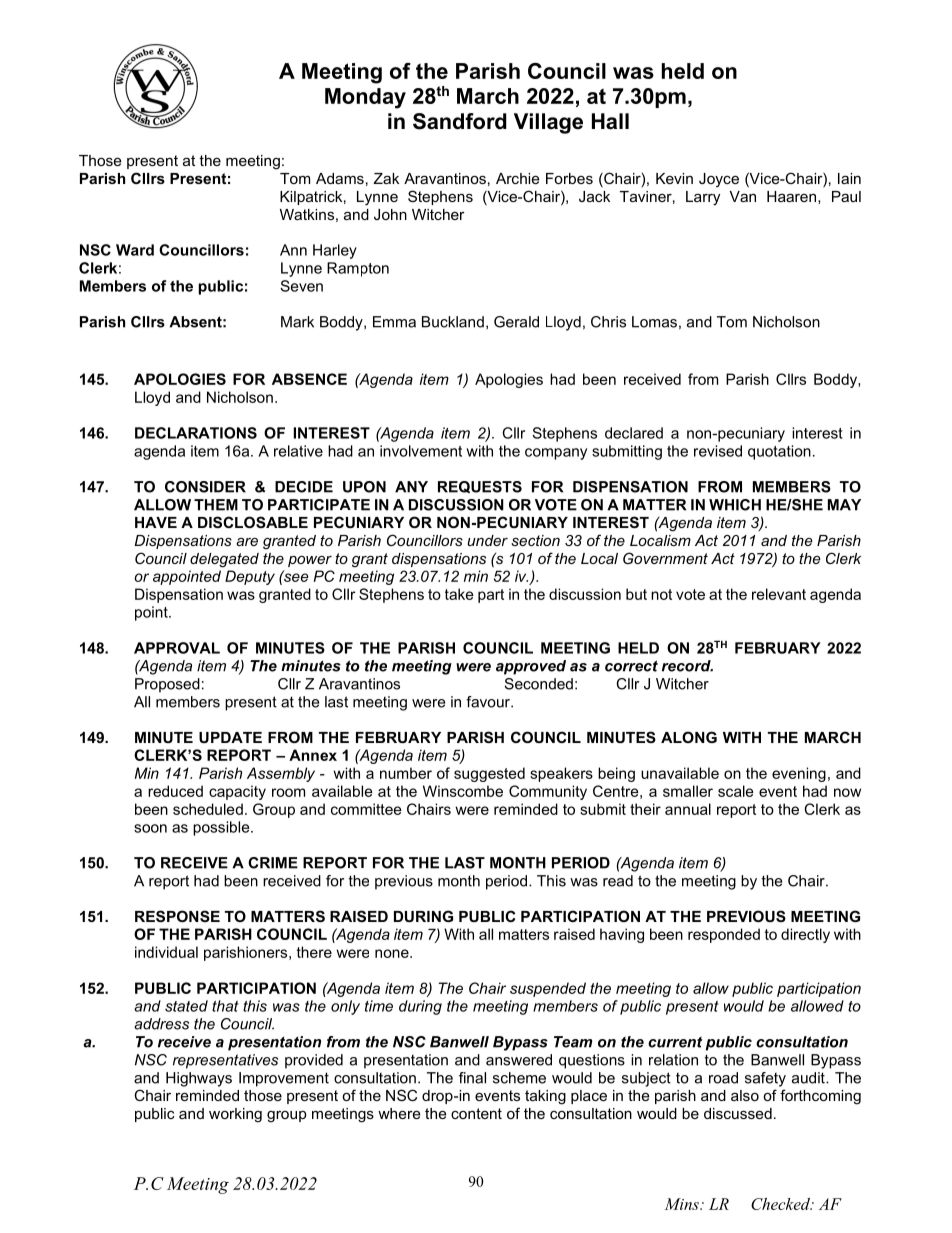  Describe the element at coordinates (205, 487) in the image. I see `CONSIDER` at that location.
